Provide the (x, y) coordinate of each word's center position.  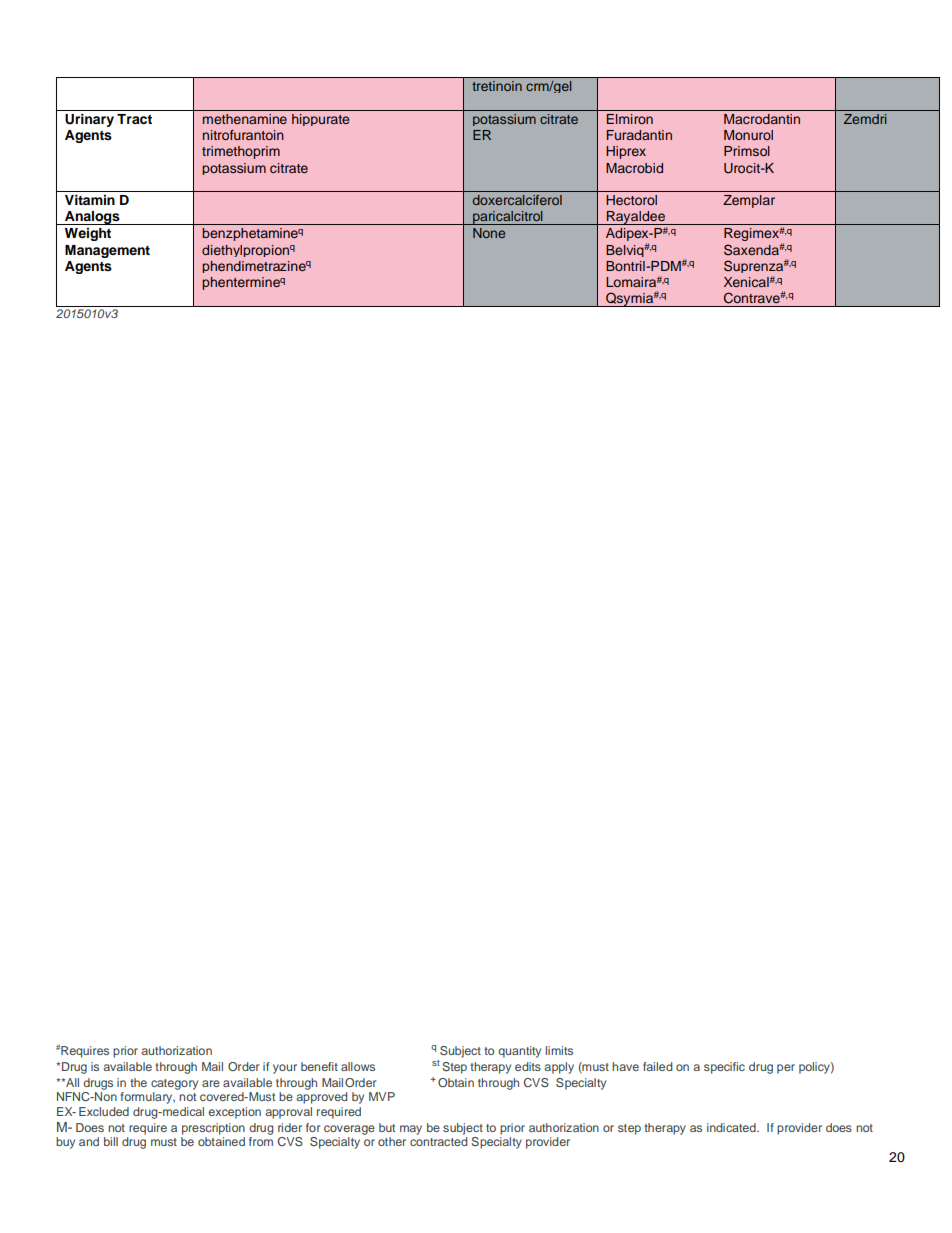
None (489, 233)
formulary (147, 1098)
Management (107, 251)
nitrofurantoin (243, 135)
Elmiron (630, 119)
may (411, 1130)
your (285, 1069)
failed (657, 1066)
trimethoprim (241, 152)
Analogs (92, 218)
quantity (519, 1052)
